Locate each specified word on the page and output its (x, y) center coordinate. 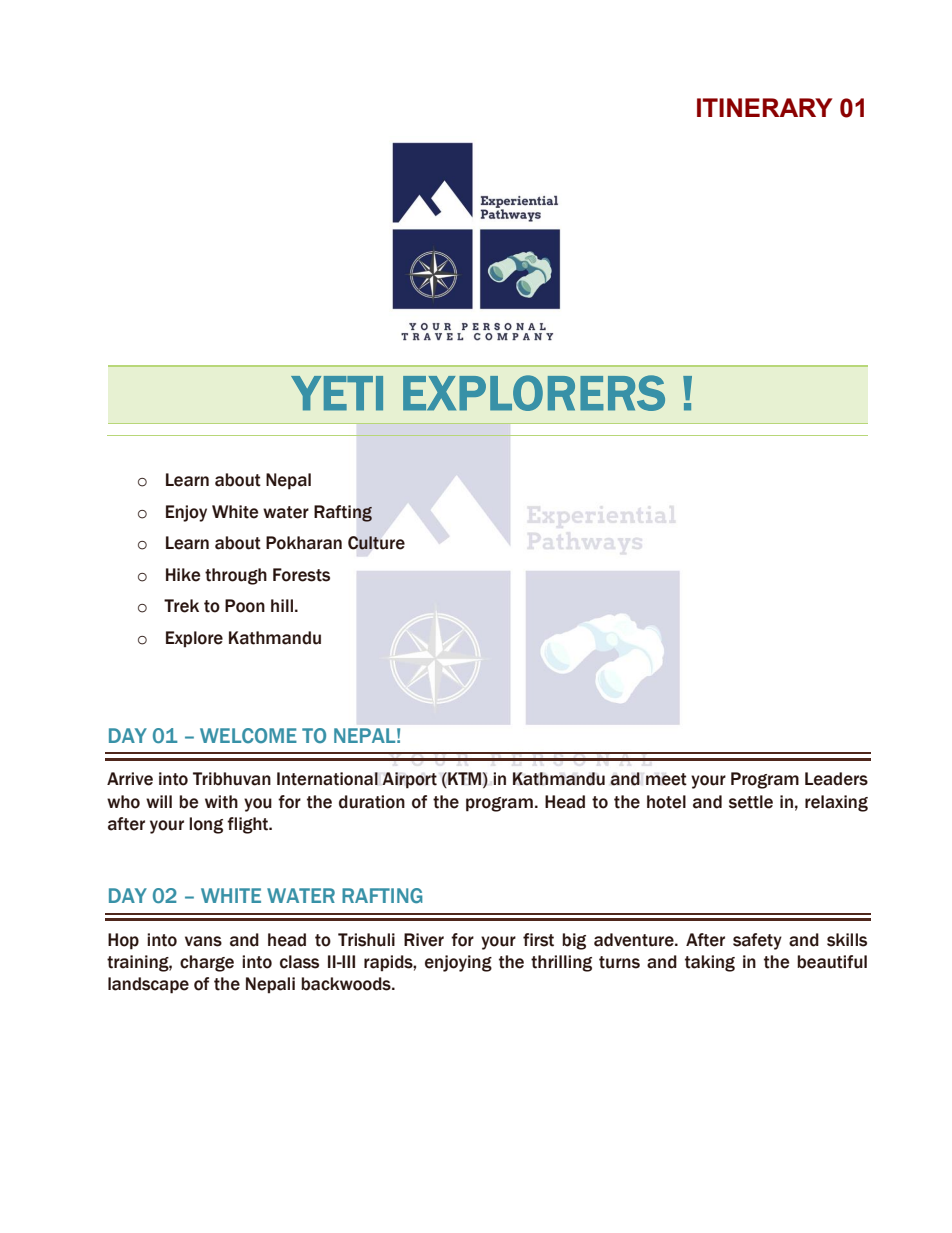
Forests (301, 575)
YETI (337, 393)
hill (282, 605)
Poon (245, 606)
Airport (409, 780)
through (236, 576)
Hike (183, 575)
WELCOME (248, 735)
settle (751, 802)
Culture (376, 543)
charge (207, 963)
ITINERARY (765, 107)
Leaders (836, 779)
